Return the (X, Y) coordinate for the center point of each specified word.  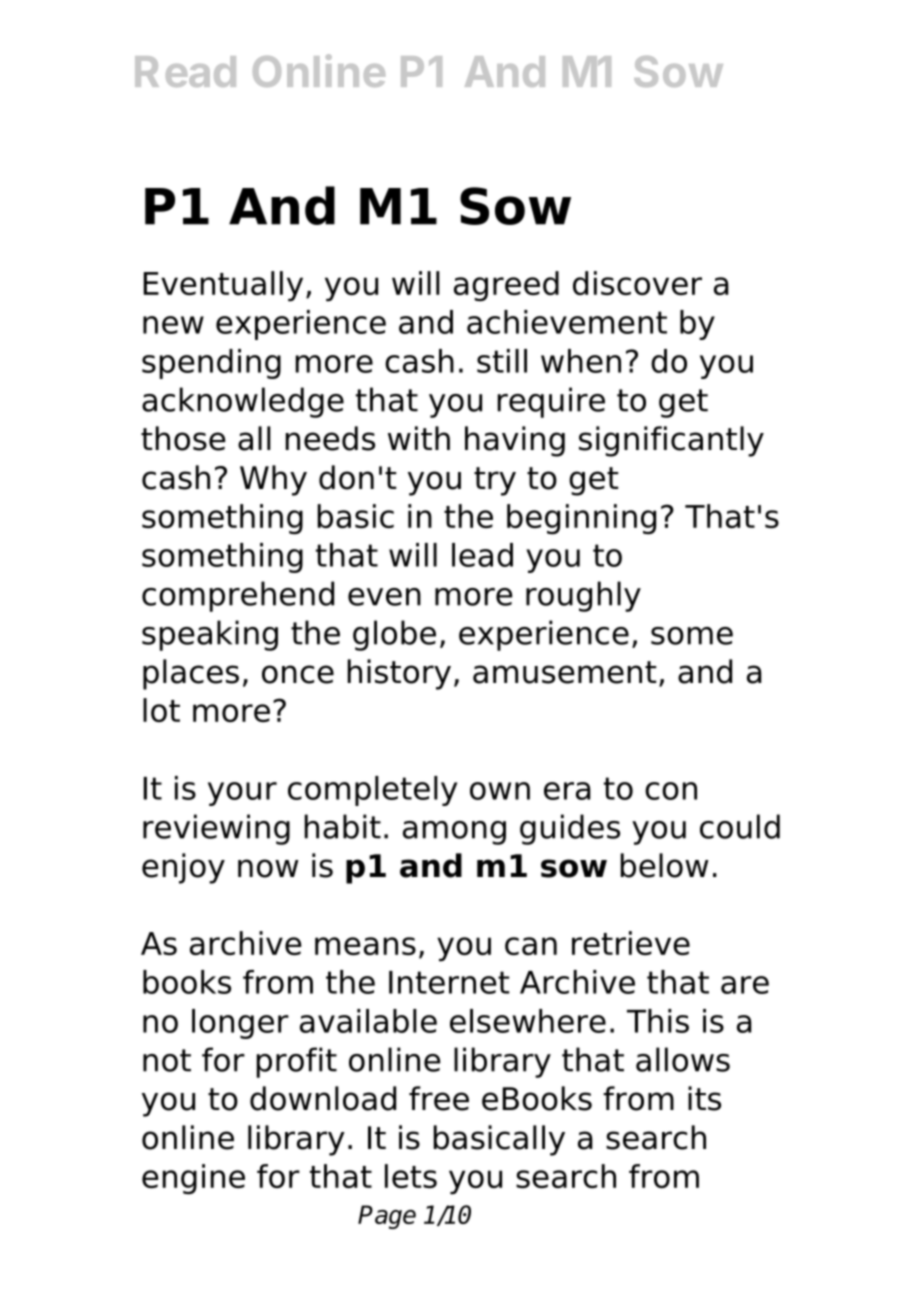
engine (193, 1179)
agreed (506, 286)
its (704, 1098)
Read (185, 71)
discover (637, 283)
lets (411, 1176)
